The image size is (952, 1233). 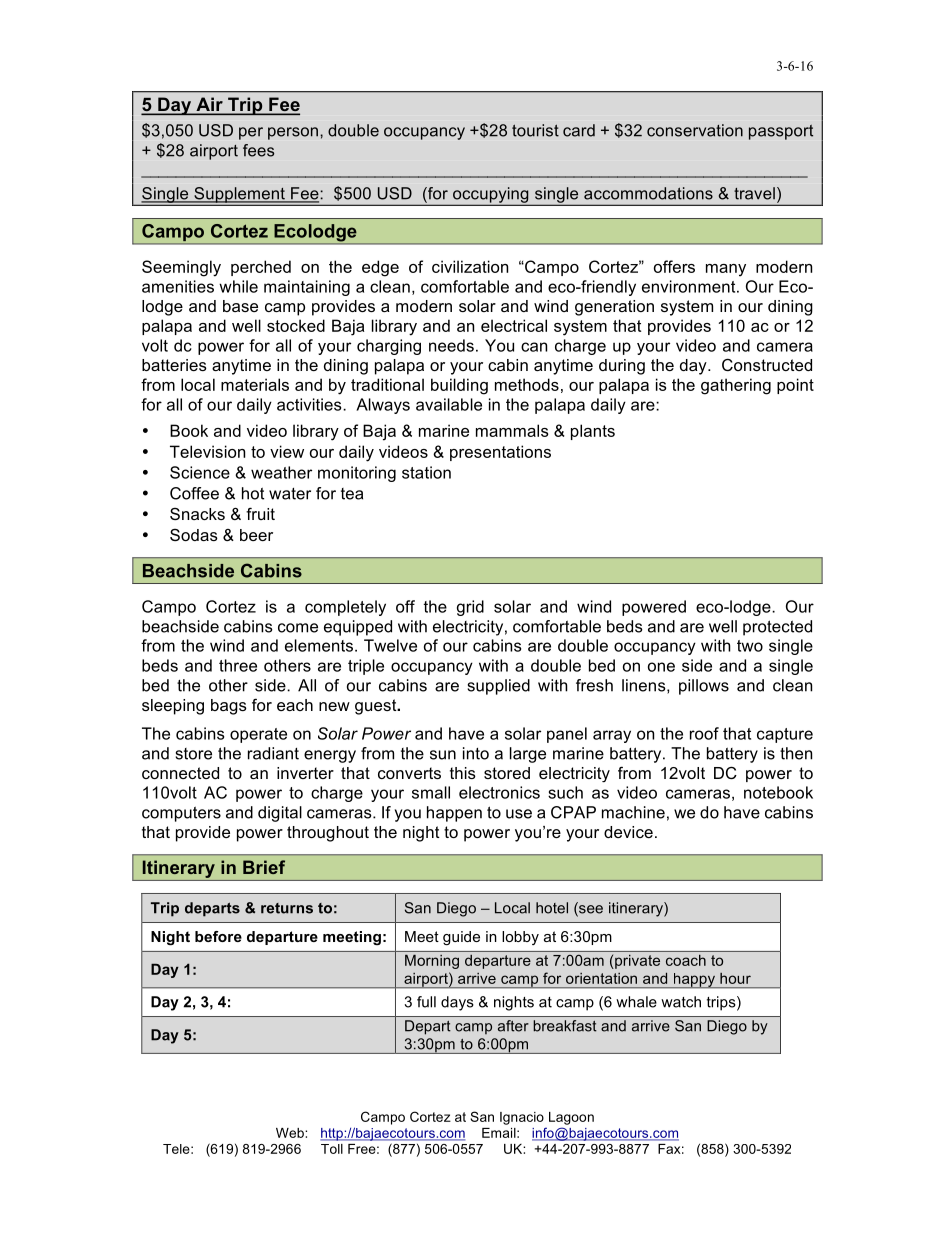 I want to click on watch, so click(x=681, y=1002).
